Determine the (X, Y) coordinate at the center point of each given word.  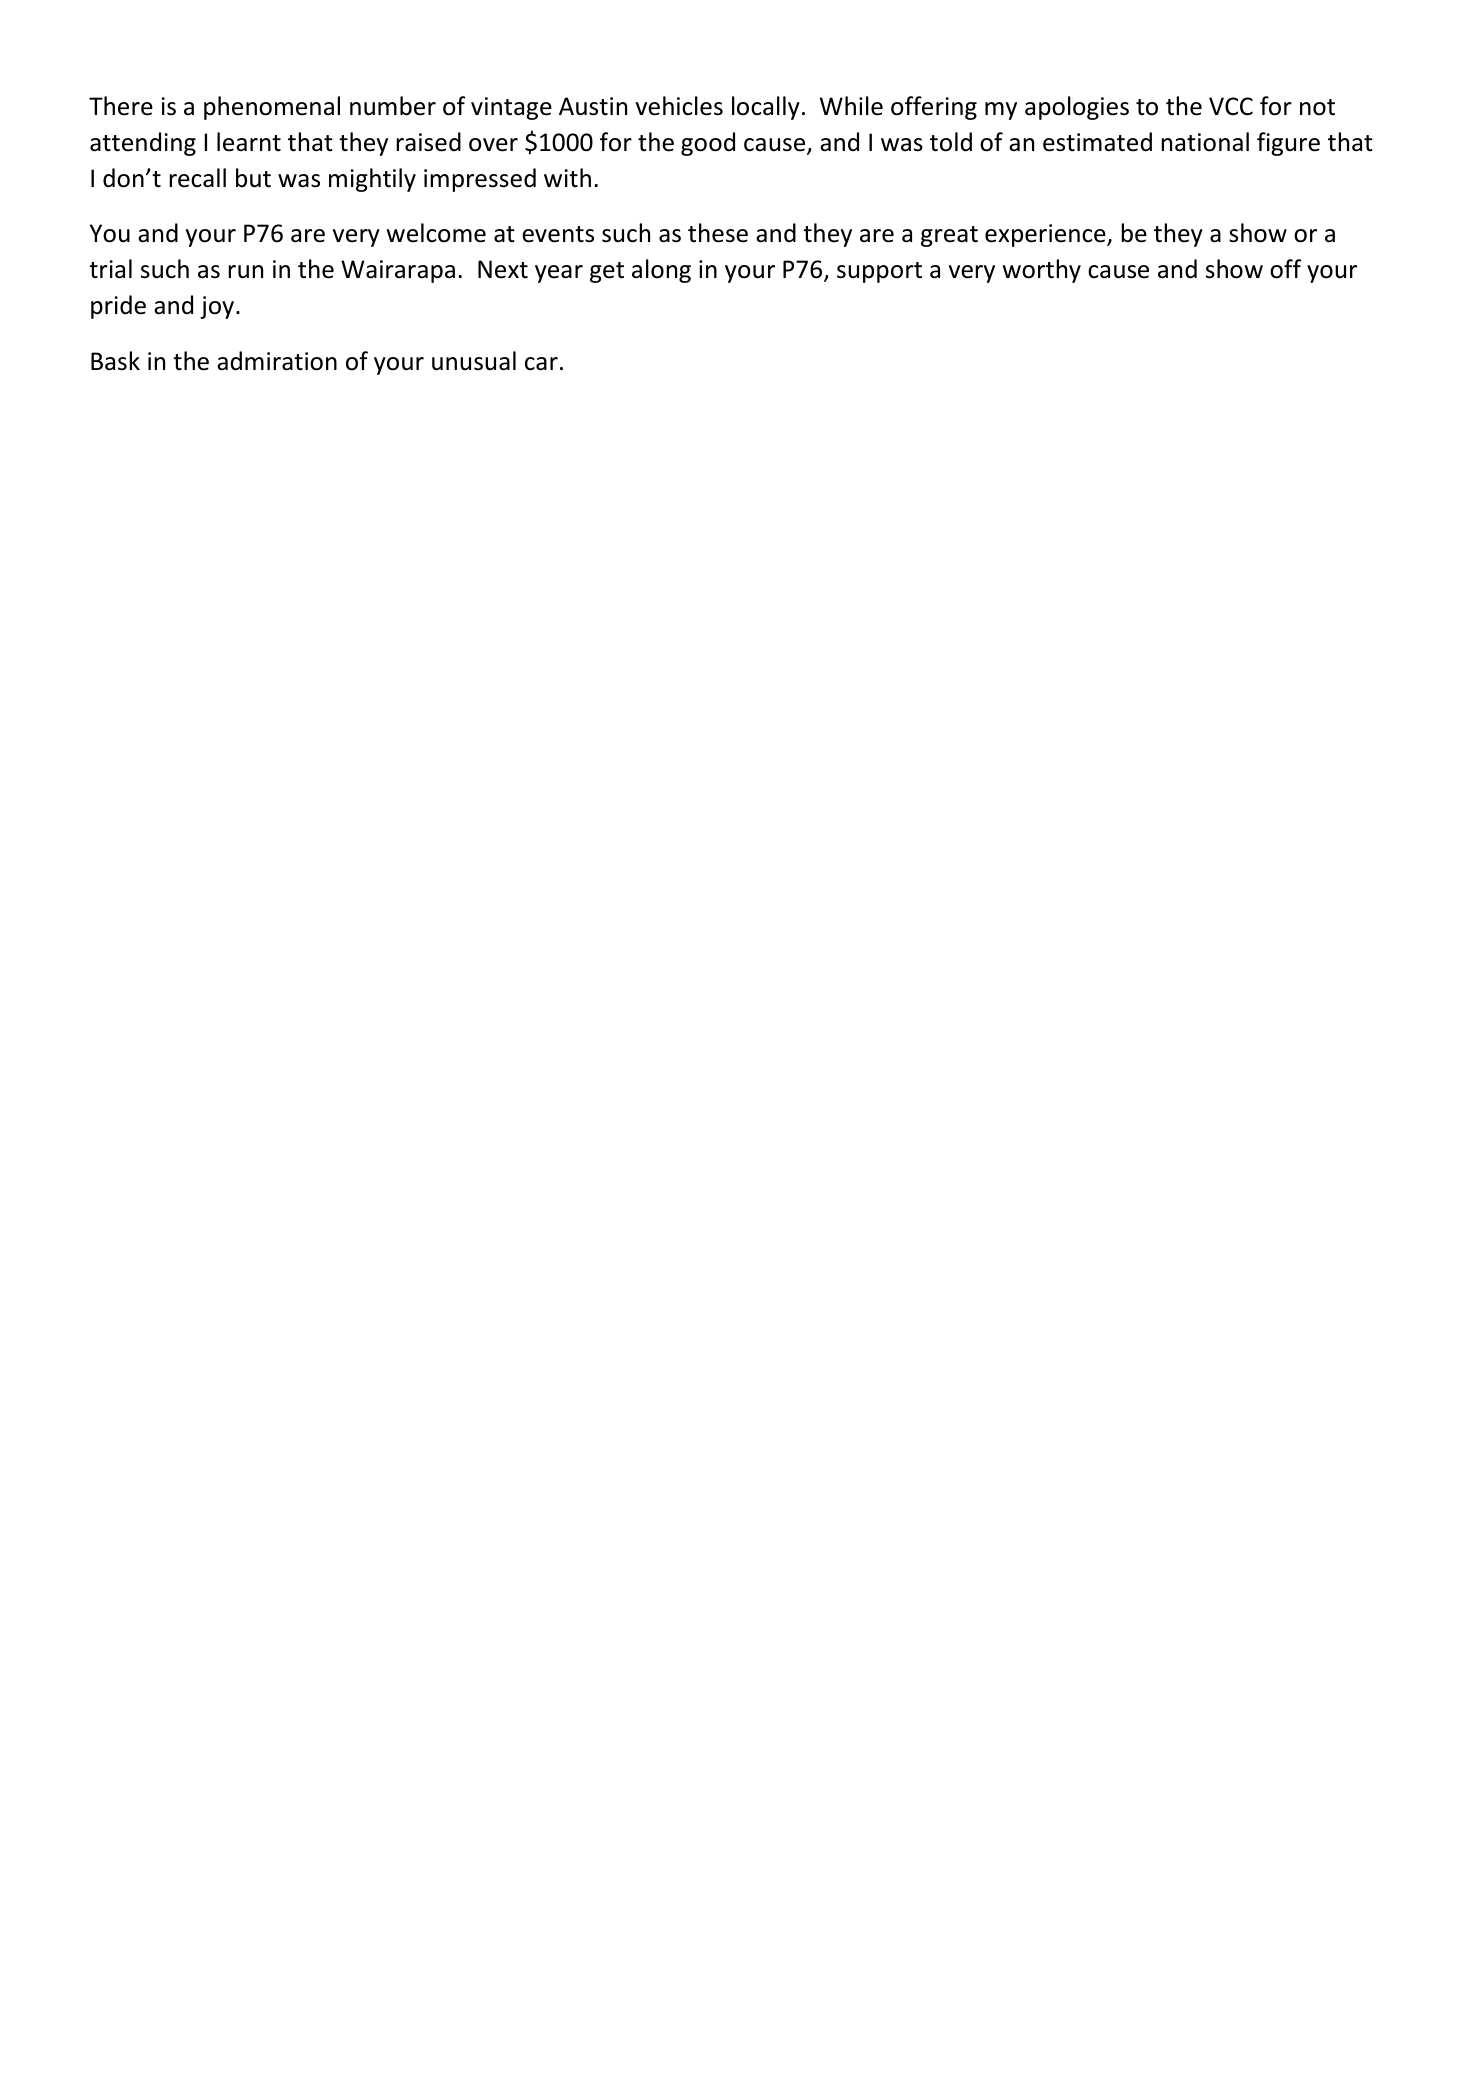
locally (766, 108)
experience (1046, 235)
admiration (277, 361)
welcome (436, 233)
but (253, 178)
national (1205, 142)
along (661, 271)
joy (218, 307)
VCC (1231, 106)
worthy (1042, 271)
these (718, 233)
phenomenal (272, 108)
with (567, 178)
